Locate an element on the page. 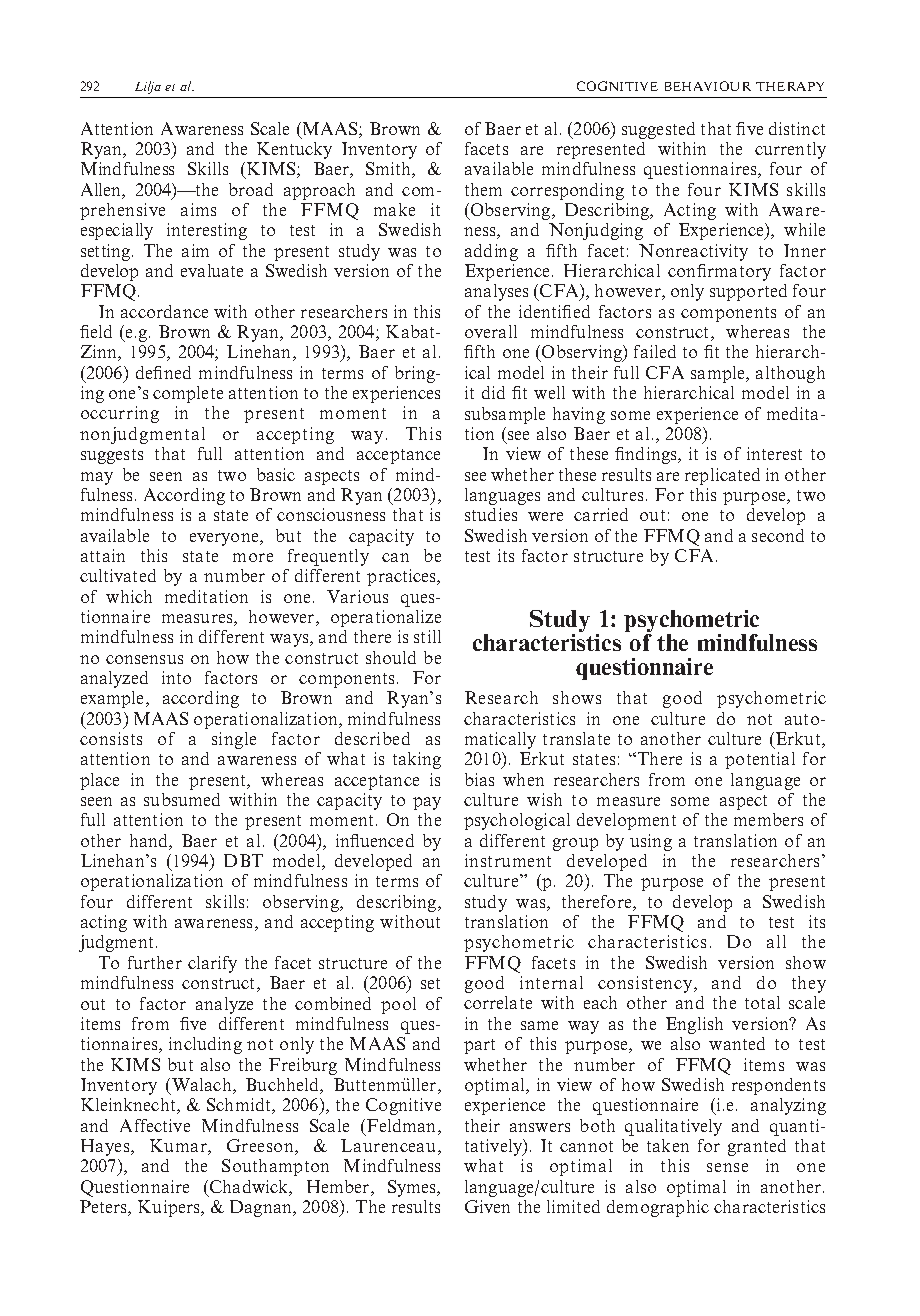 The height and width of the page is (1316, 920). still is located at coordinates (427, 636).
